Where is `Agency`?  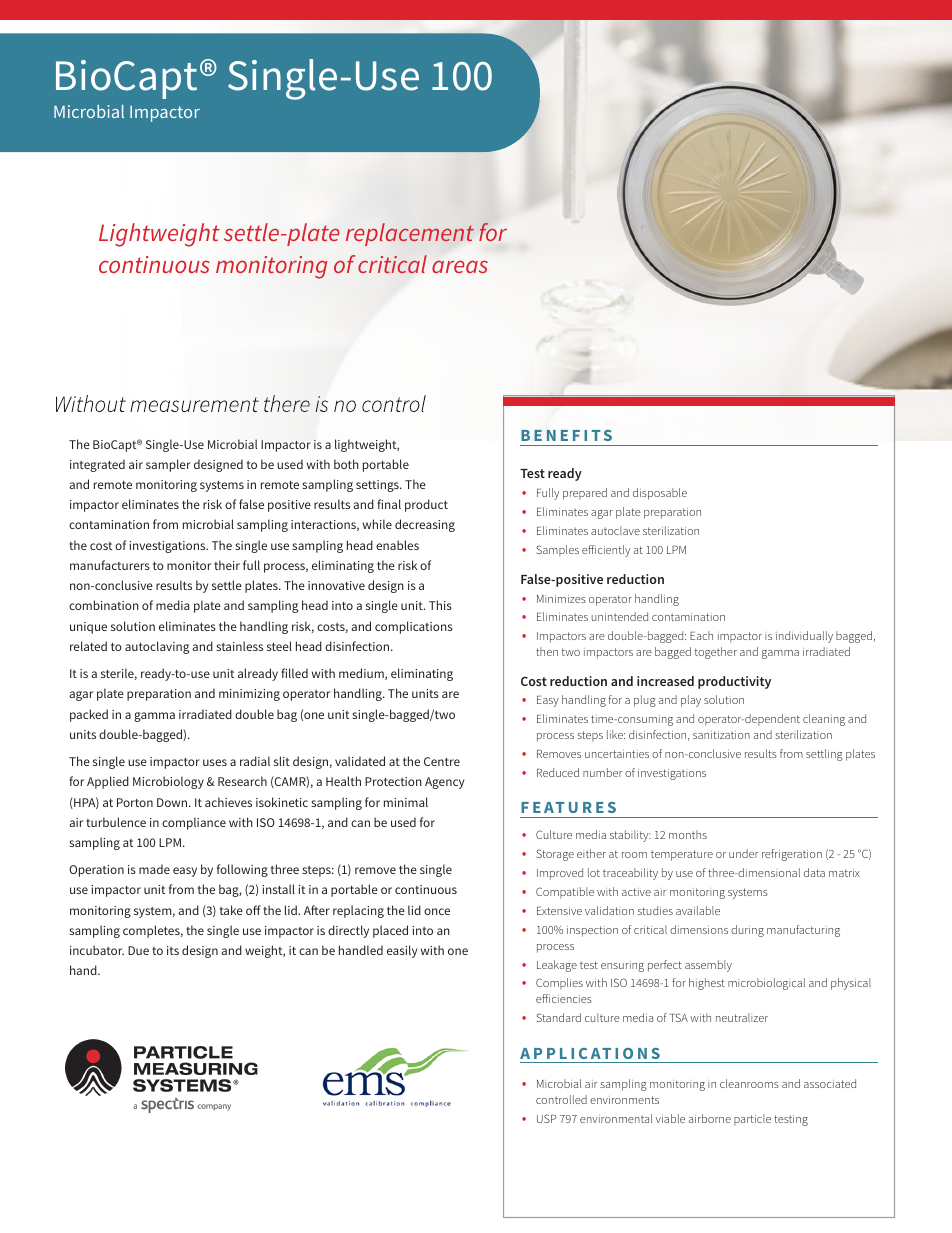 Agency is located at coordinates (444, 783).
